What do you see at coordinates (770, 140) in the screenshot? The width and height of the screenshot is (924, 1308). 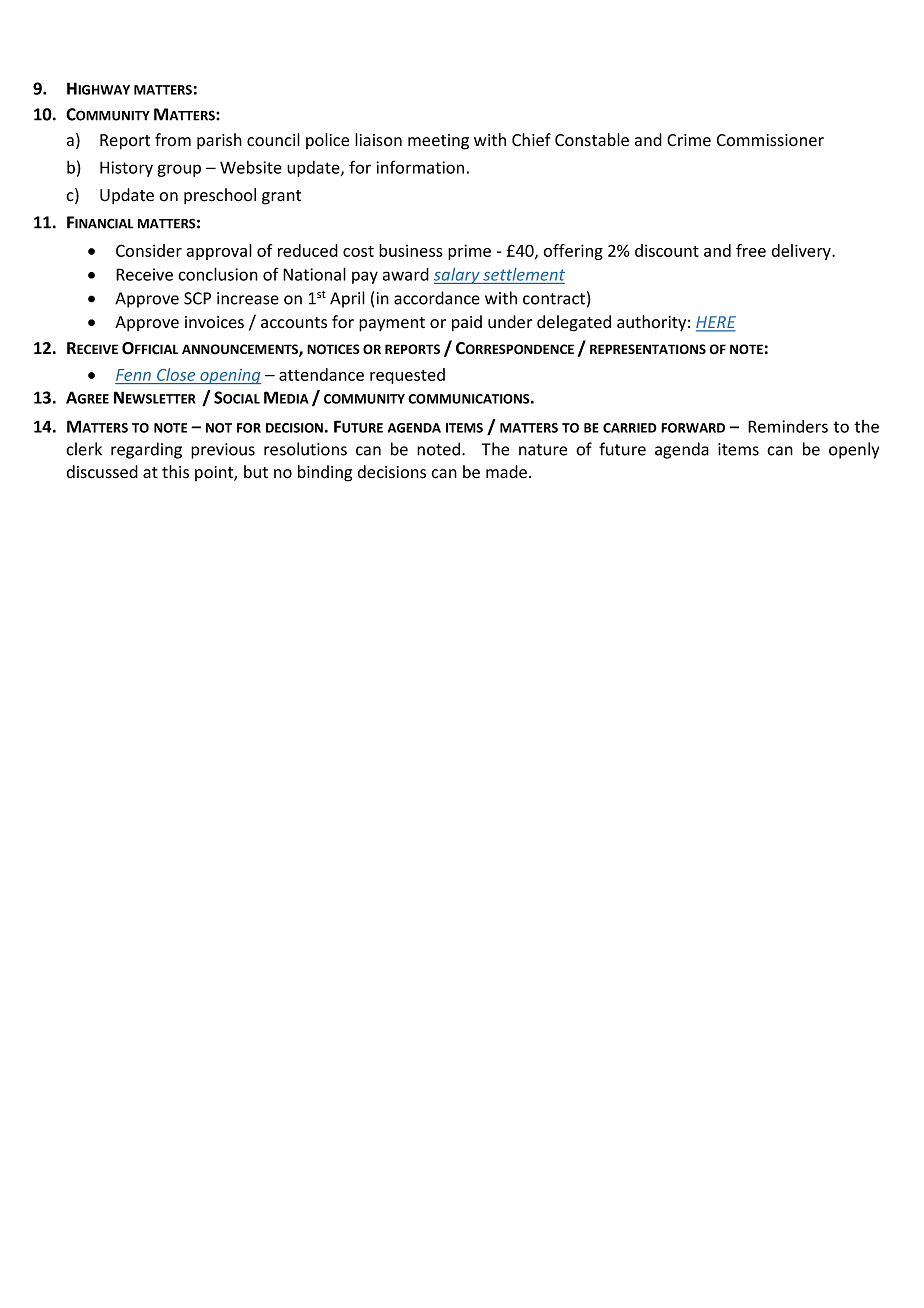 I see `Commissioner` at bounding box center [770, 140].
